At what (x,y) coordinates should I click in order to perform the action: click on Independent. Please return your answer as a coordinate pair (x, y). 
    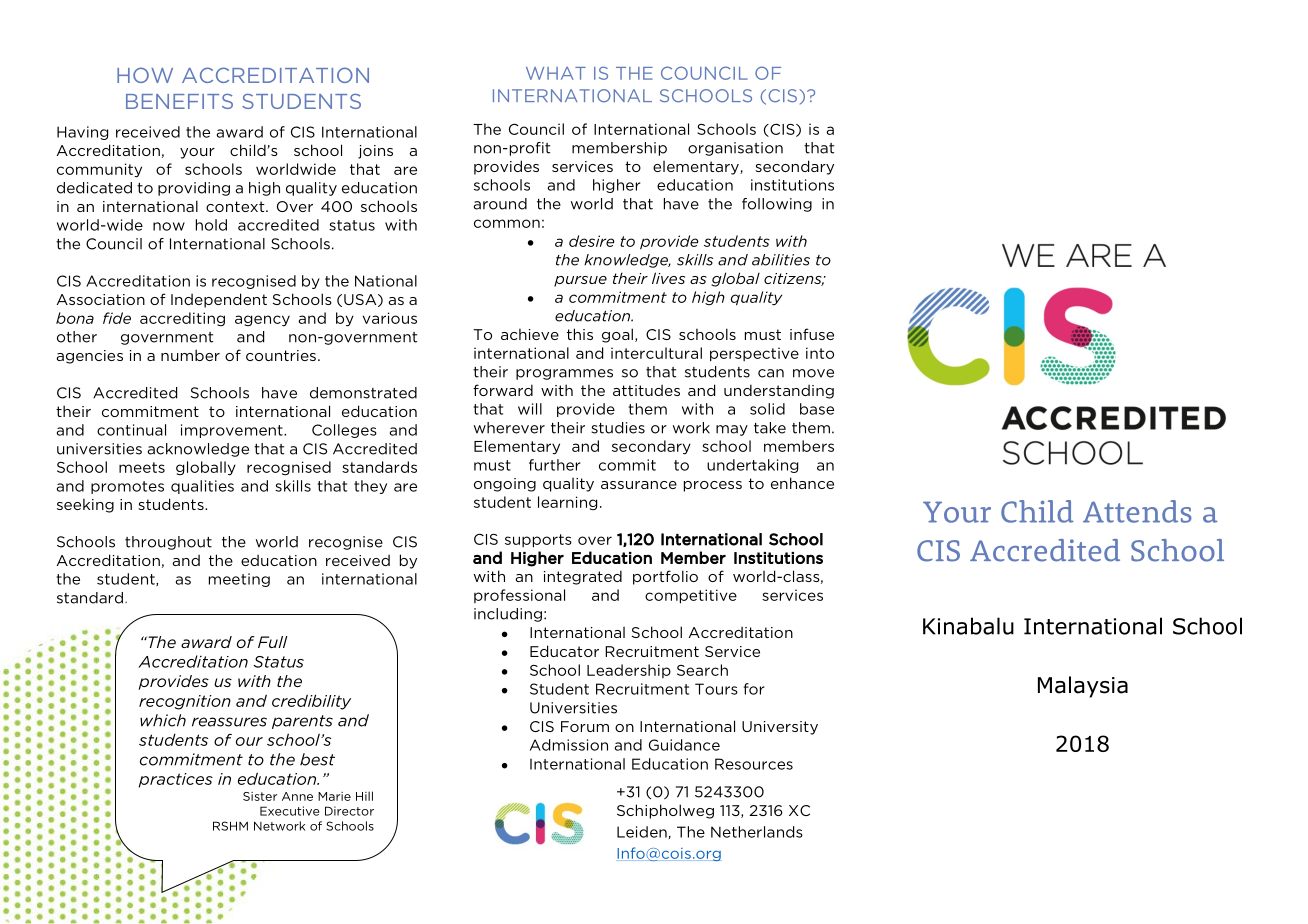
    Looking at the image, I should click on (219, 300).
